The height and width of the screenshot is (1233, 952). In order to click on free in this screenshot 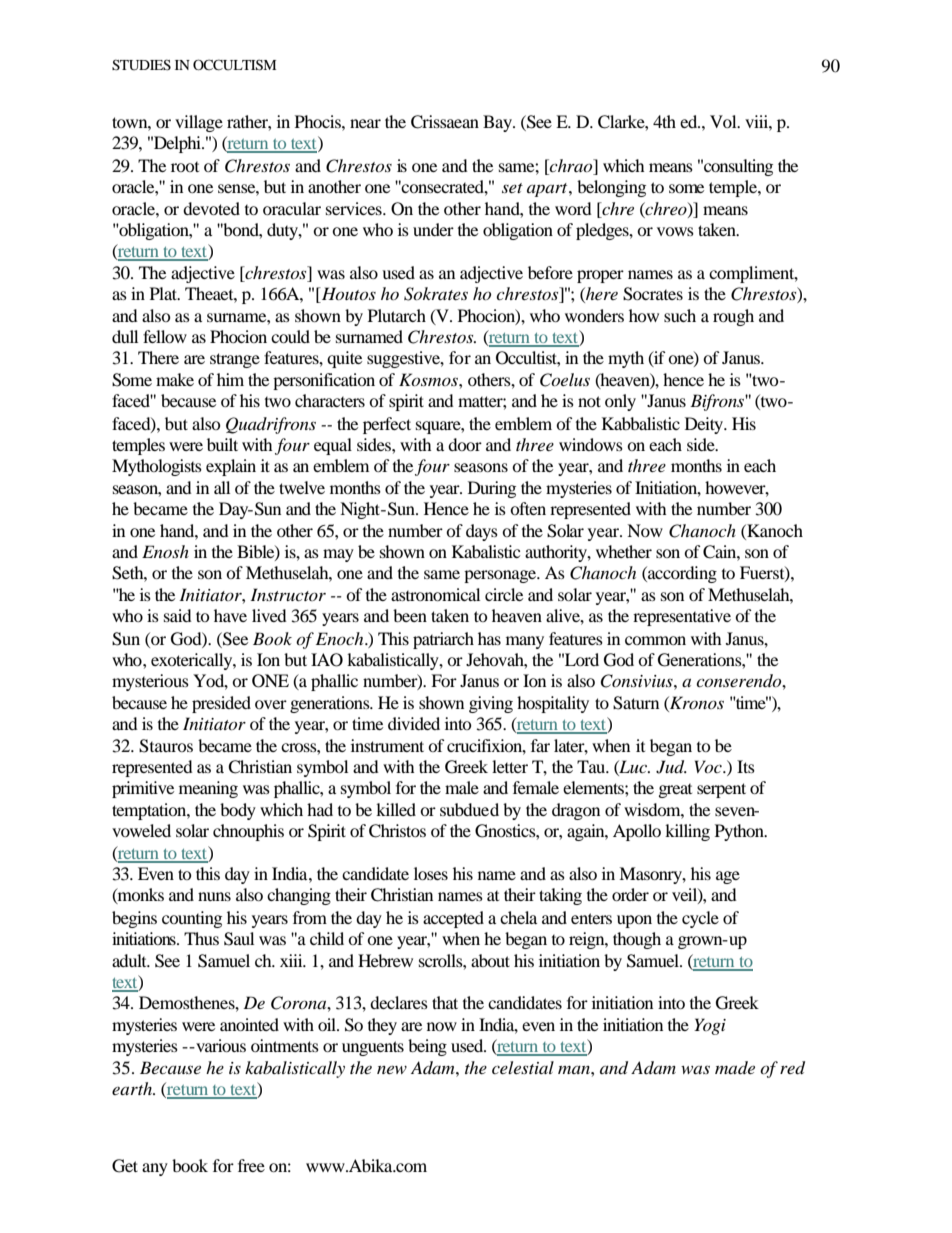, I will do `click(251, 1165)`.
